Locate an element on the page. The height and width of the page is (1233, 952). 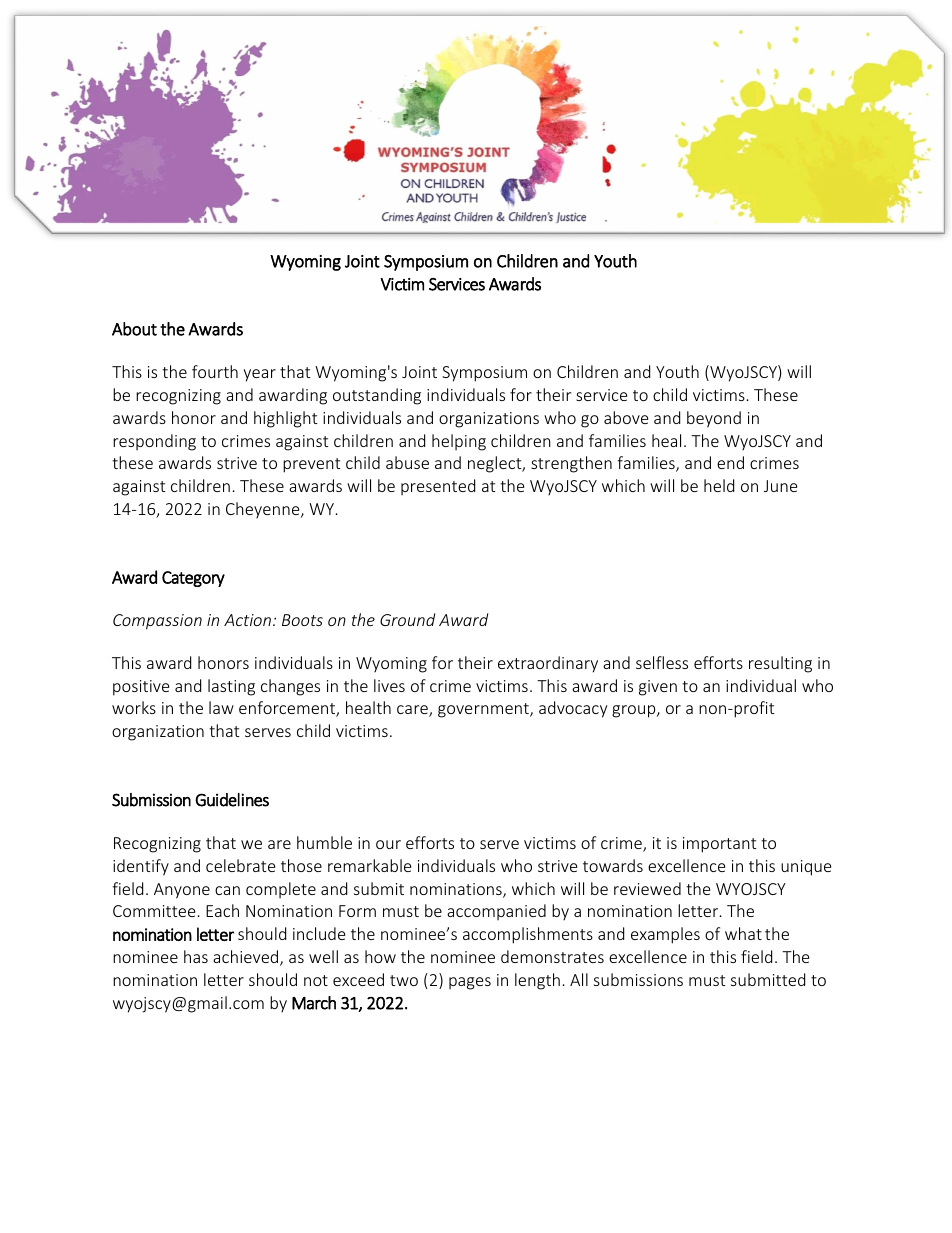
pages is located at coordinates (470, 983).
